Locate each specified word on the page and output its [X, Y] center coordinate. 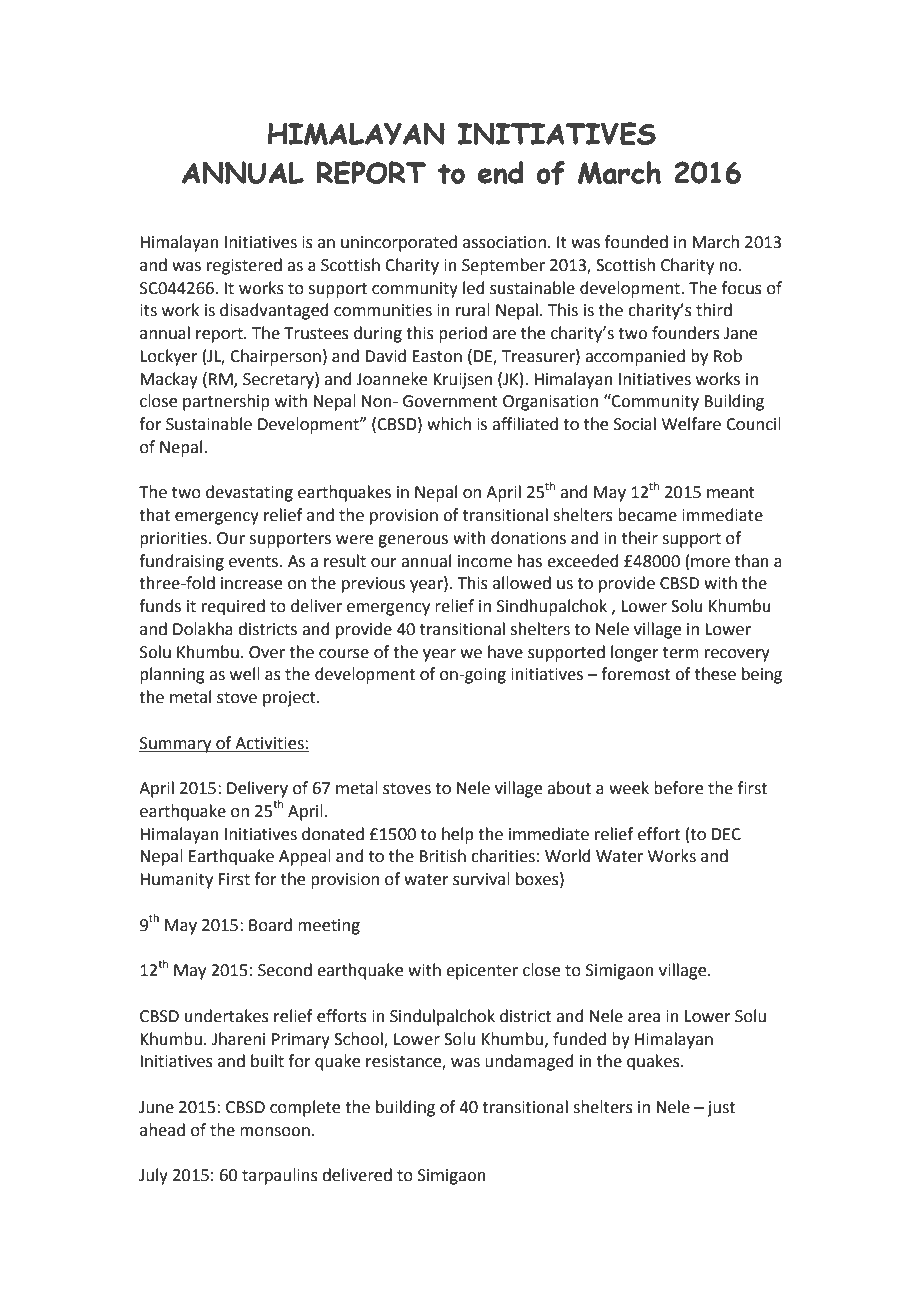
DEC [726, 834]
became [647, 515]
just [721, 1109]
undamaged [529, 1062]
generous [413, 541]
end [500, 172]
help [458, 835]
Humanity [176, 881]
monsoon [275, 1132]
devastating [249, 493]
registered [244, 266]
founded [636, 242]
